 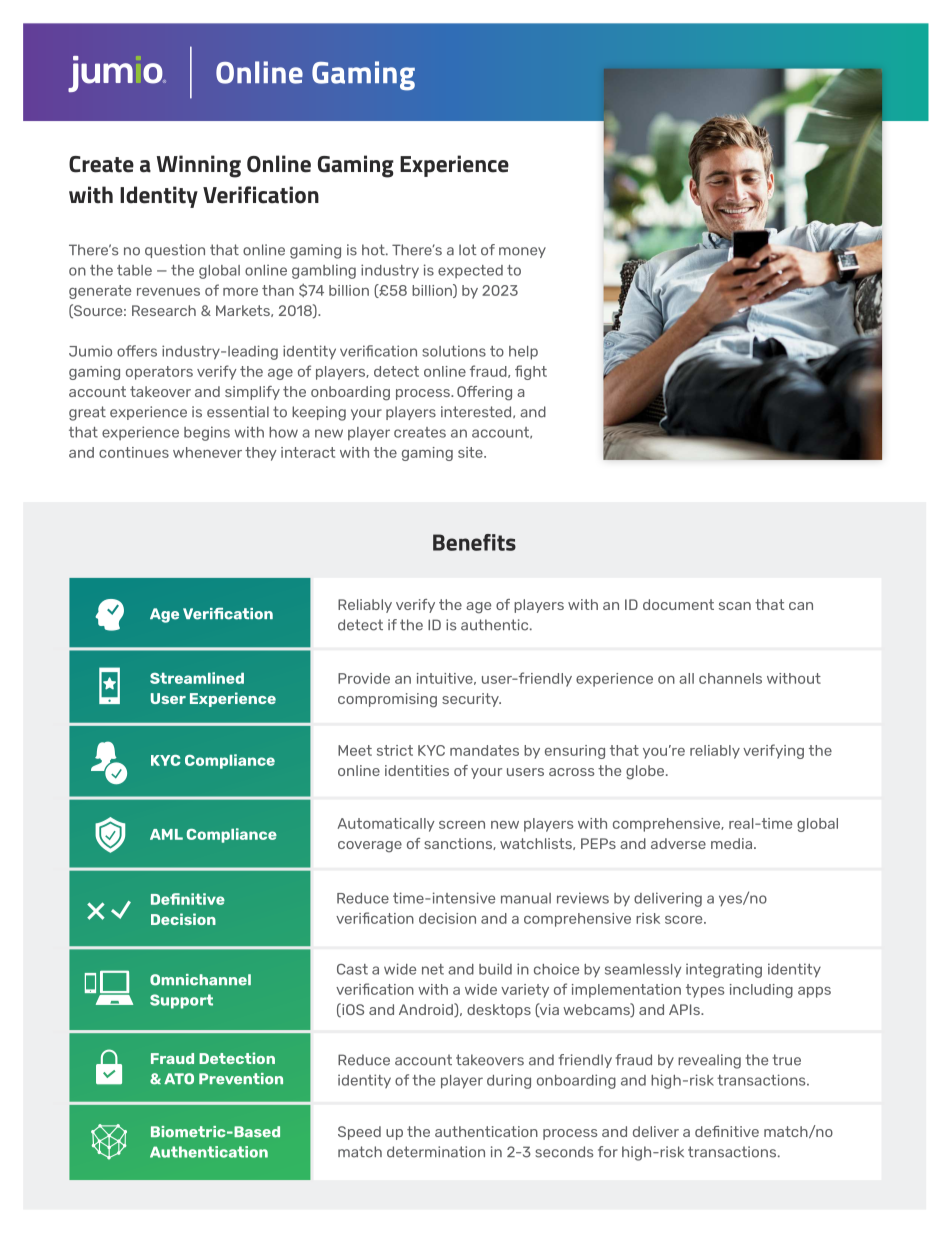 What do you see at coordinates (730, 678) in the screenshot?
I see `channels` at bounding box center [730, 678].
